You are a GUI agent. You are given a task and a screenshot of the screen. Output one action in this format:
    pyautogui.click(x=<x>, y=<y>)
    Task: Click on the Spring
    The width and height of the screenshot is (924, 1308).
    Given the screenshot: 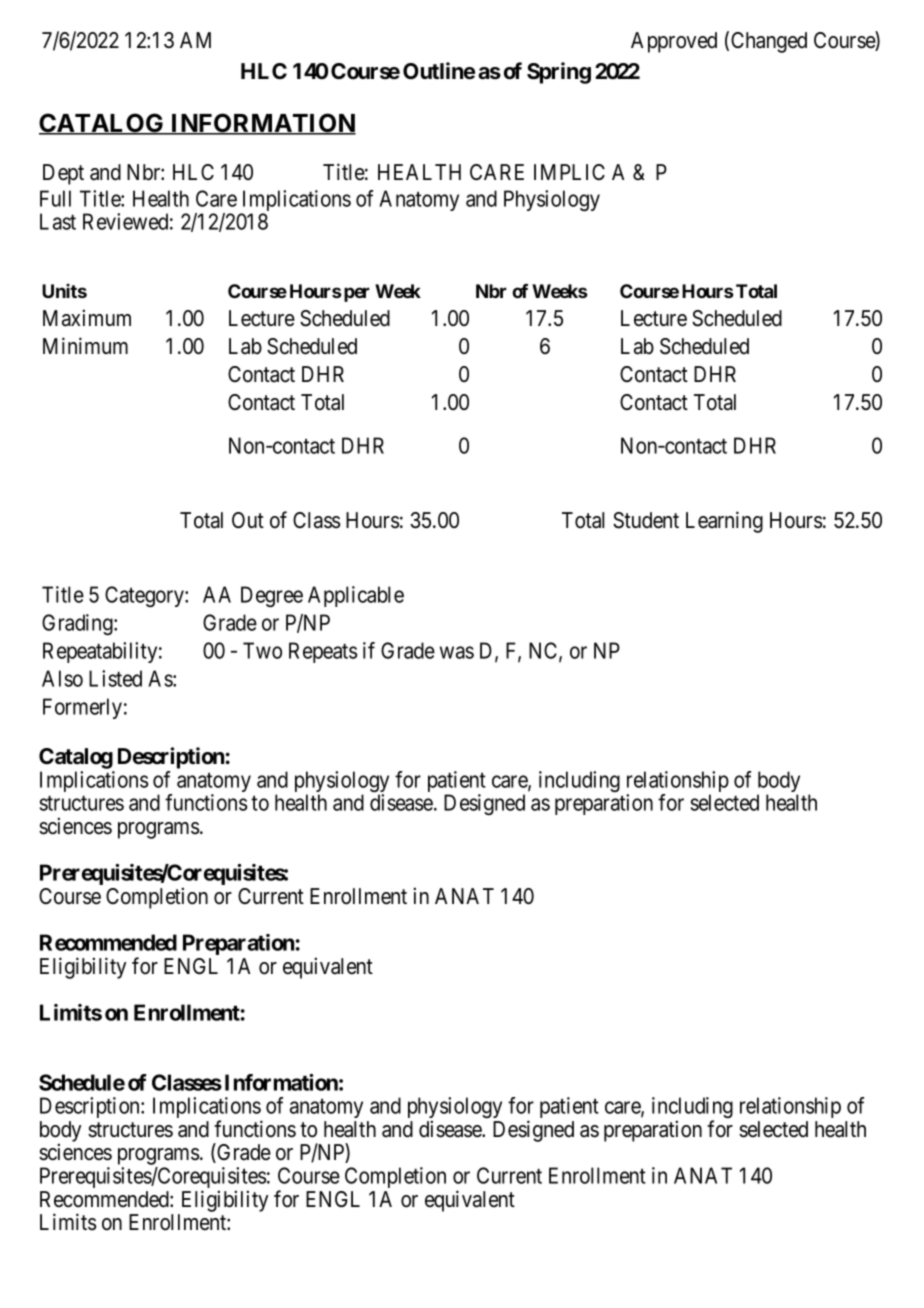 What is the action you would take?
    pyautogui.click(x=559, y=73)
